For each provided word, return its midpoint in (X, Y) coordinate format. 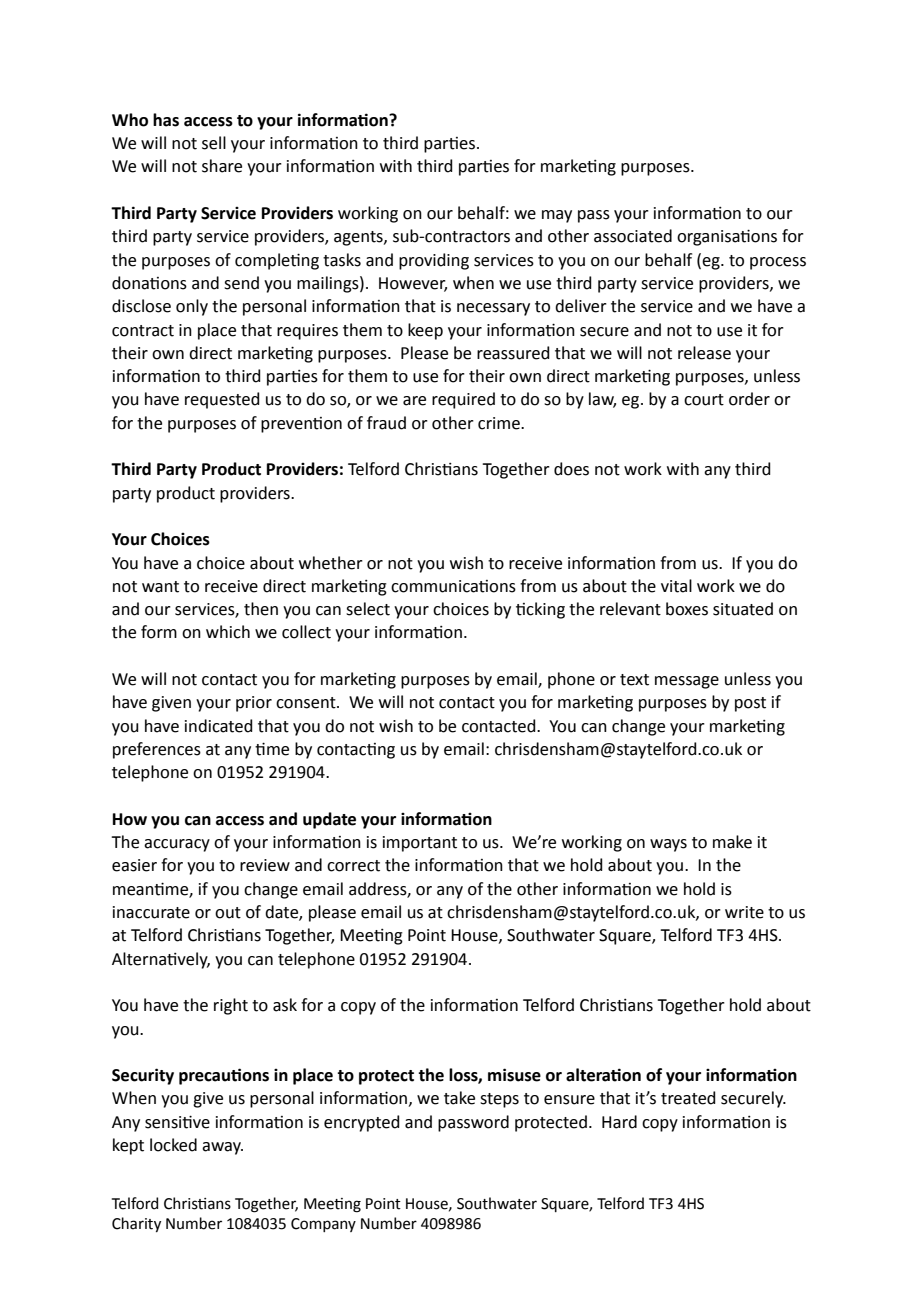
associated (633, 236)
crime (500, 423)
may (557, 216)
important (420, 844)
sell (214, 143)
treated (688, 1098)
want (160, 587)
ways (668, 845)
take (459, 1098)
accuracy (177, 845)
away (222, 1148)
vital (676, 586)
